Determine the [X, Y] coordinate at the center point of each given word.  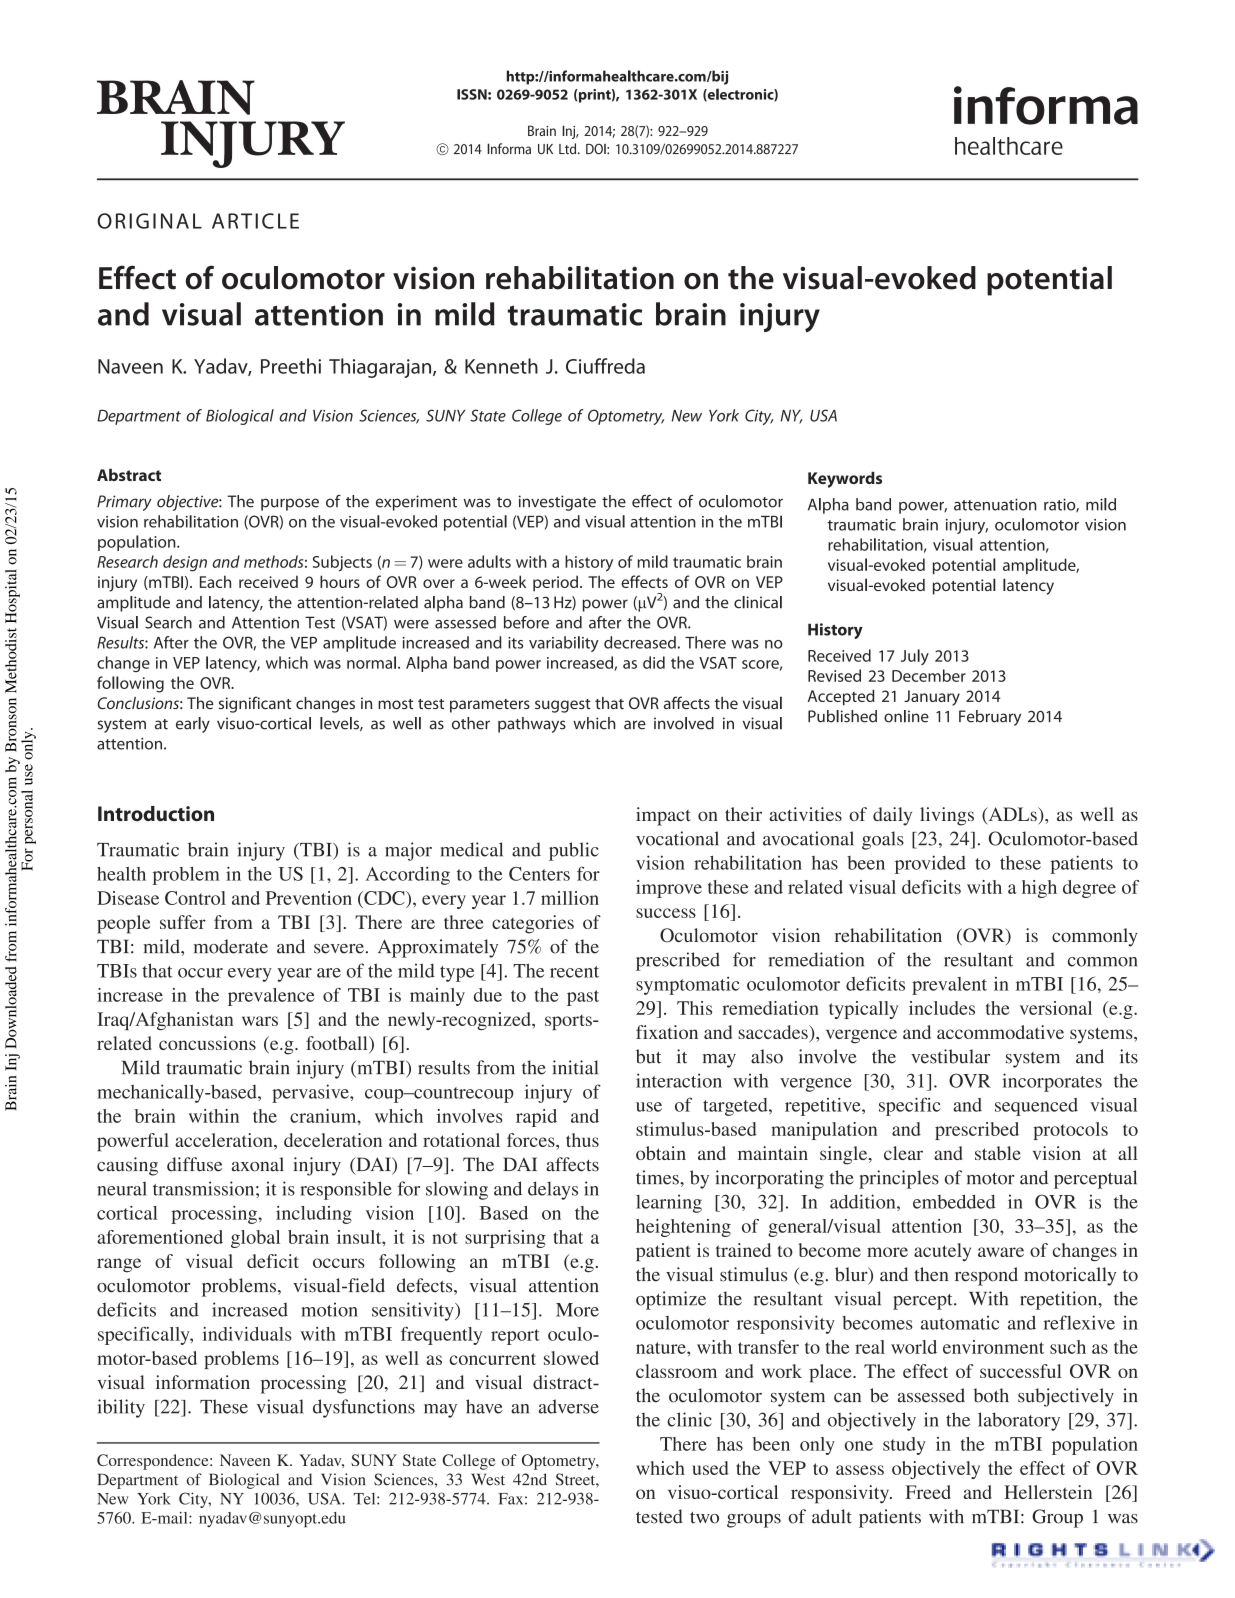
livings [947, 816]
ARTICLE [255, 221]
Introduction [156, 813]
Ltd [569, 149]
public [574, 851]
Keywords [845, 480]
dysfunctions [364, 1408]
